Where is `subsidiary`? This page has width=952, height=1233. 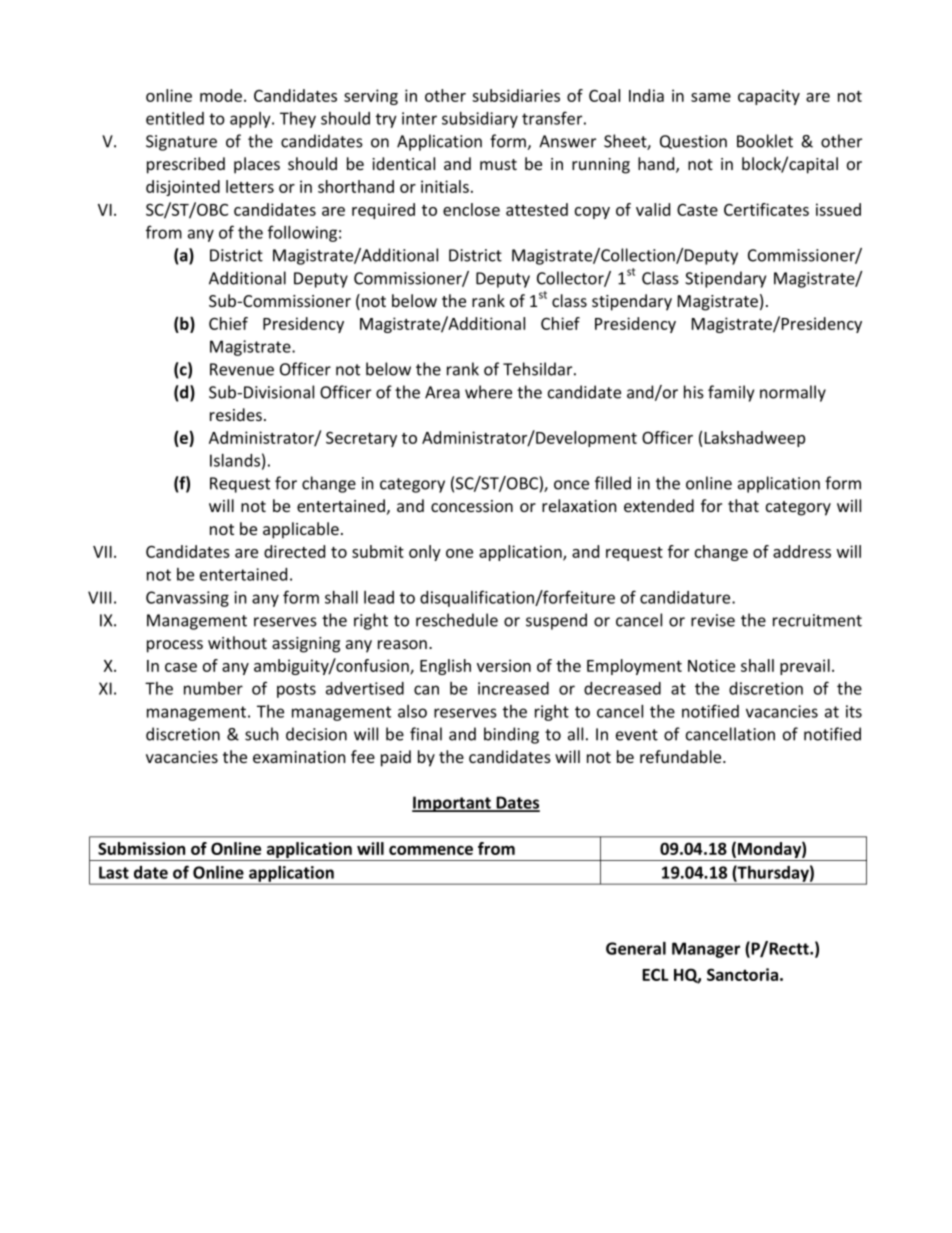
subsidiary is located at coordinates (480, 120).
